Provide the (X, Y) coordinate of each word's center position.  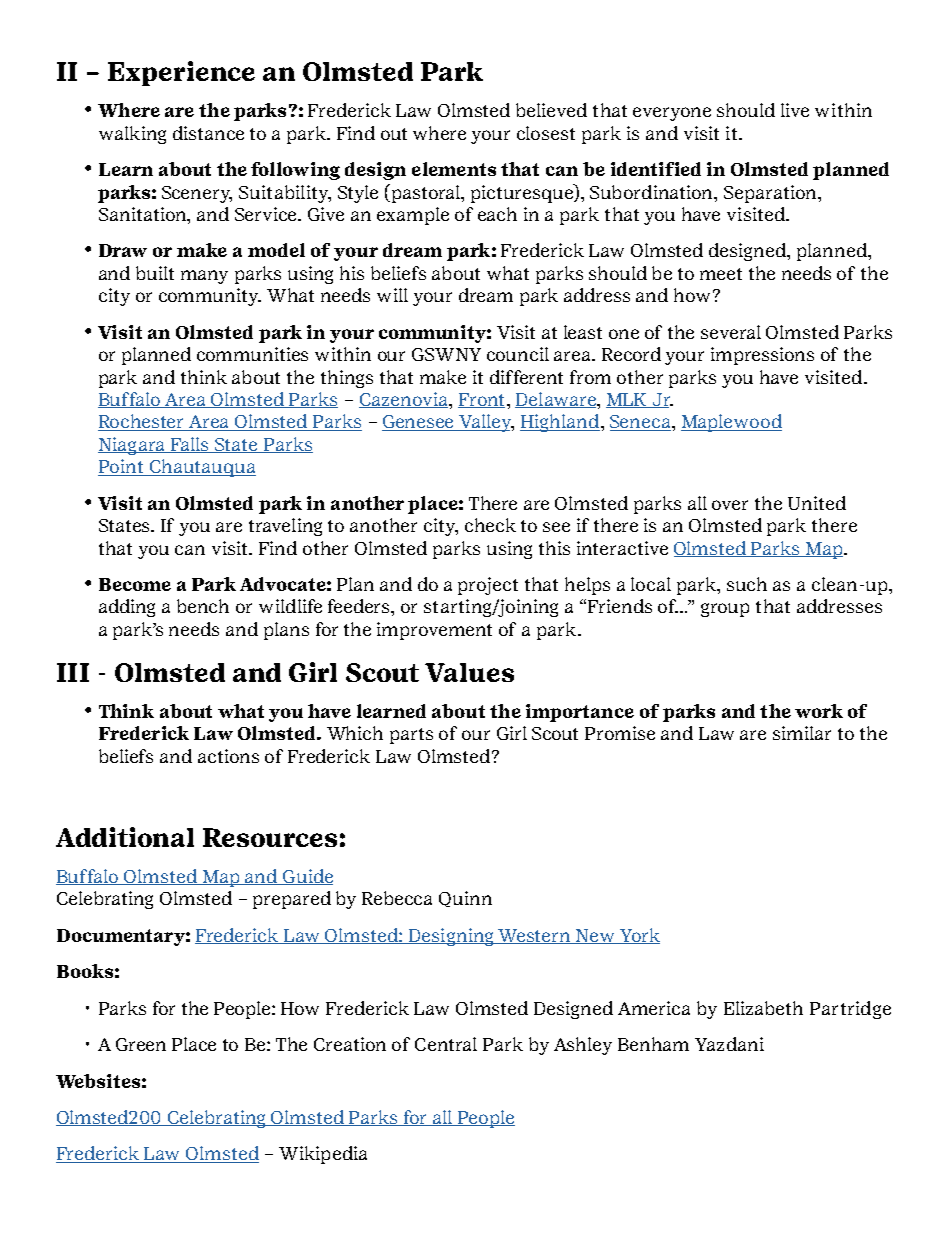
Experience (181, 73)
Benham (653, 1044)
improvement (434, 631)
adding (127, 608)
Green (141, 1044)
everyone (672, 114)
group (725, 610)
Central (446, 1044)
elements (454, 169)
